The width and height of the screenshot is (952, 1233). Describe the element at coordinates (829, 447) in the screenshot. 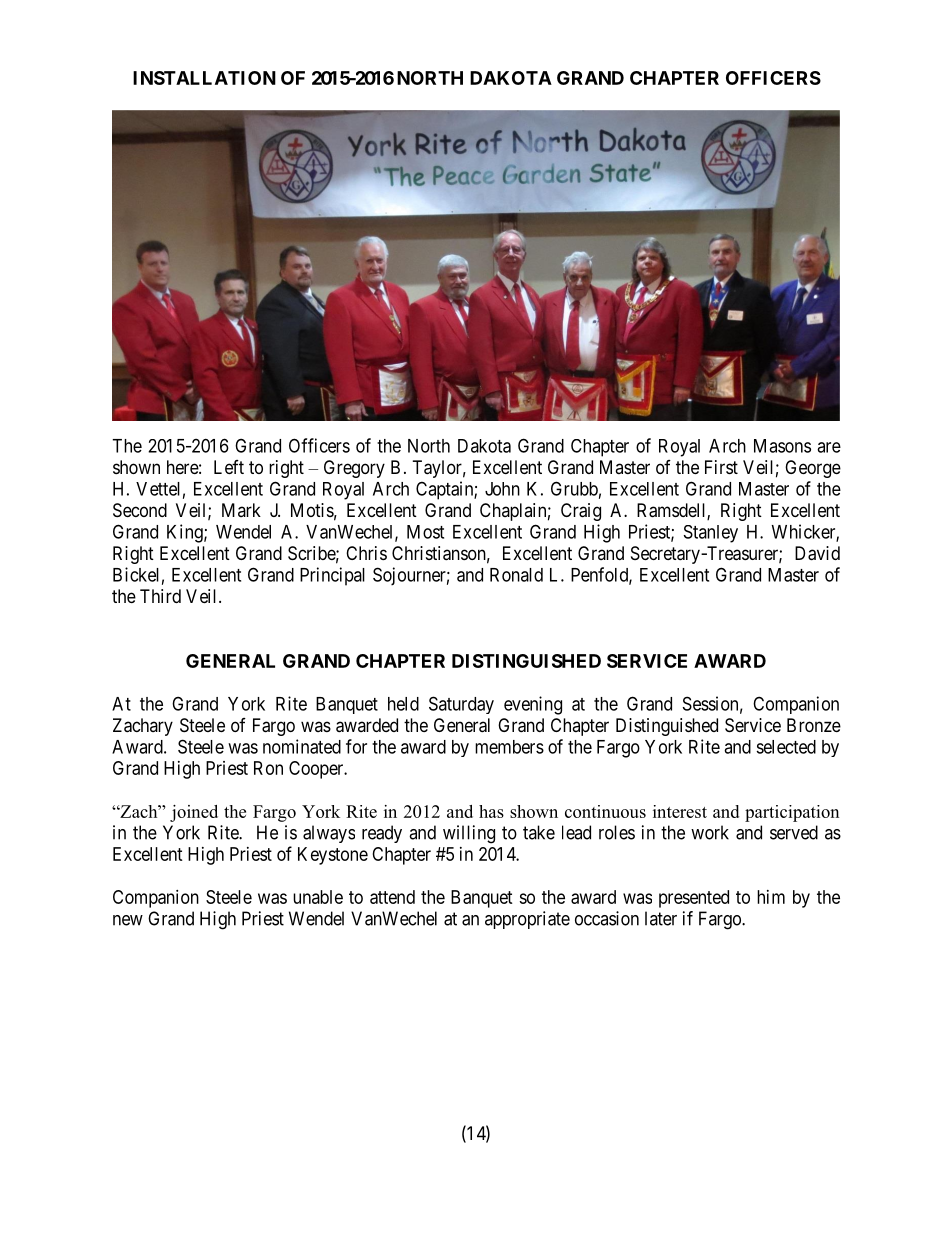

I see `are` at that location.
